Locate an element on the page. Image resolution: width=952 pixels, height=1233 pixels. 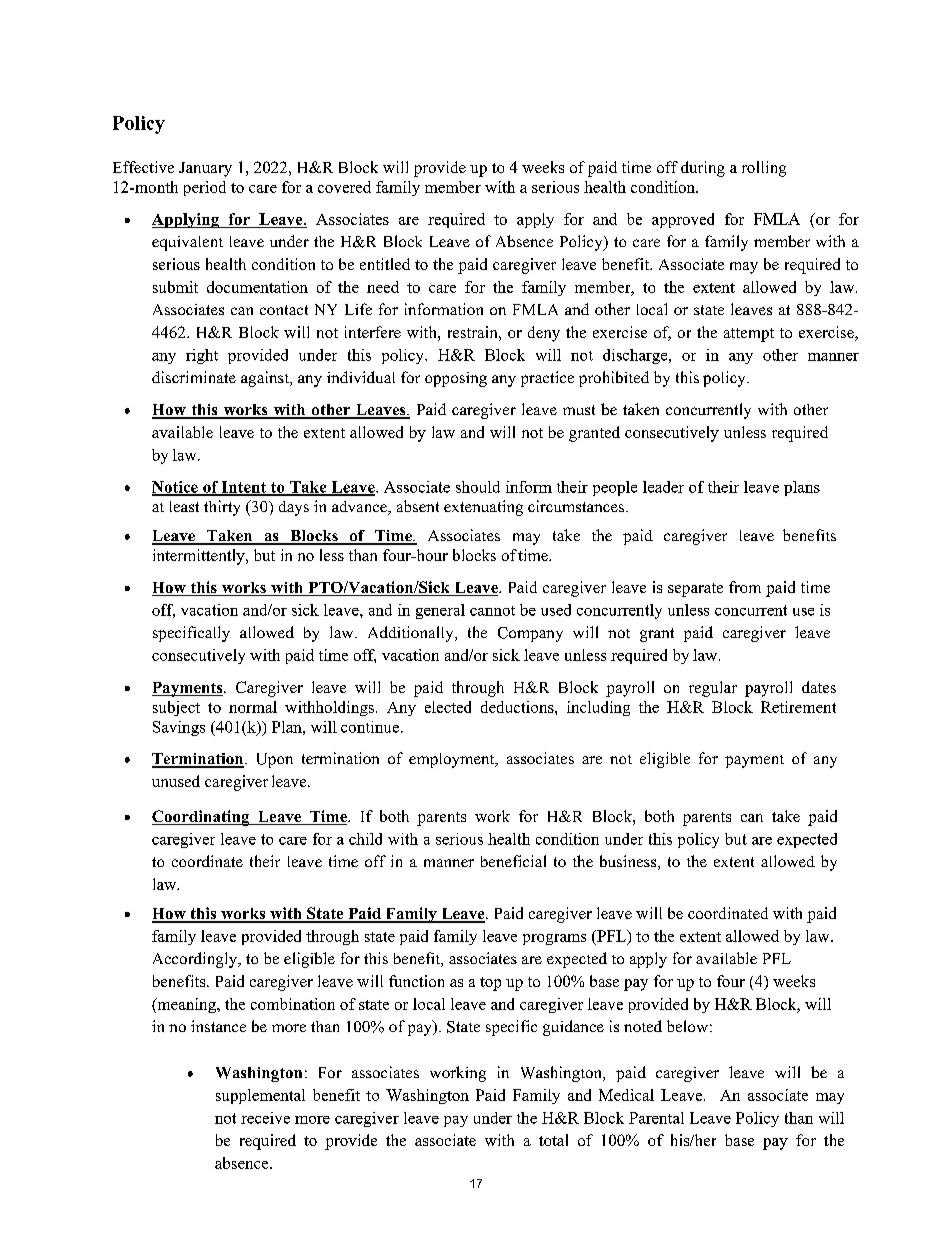
business is located at coordinates (629, 862).
